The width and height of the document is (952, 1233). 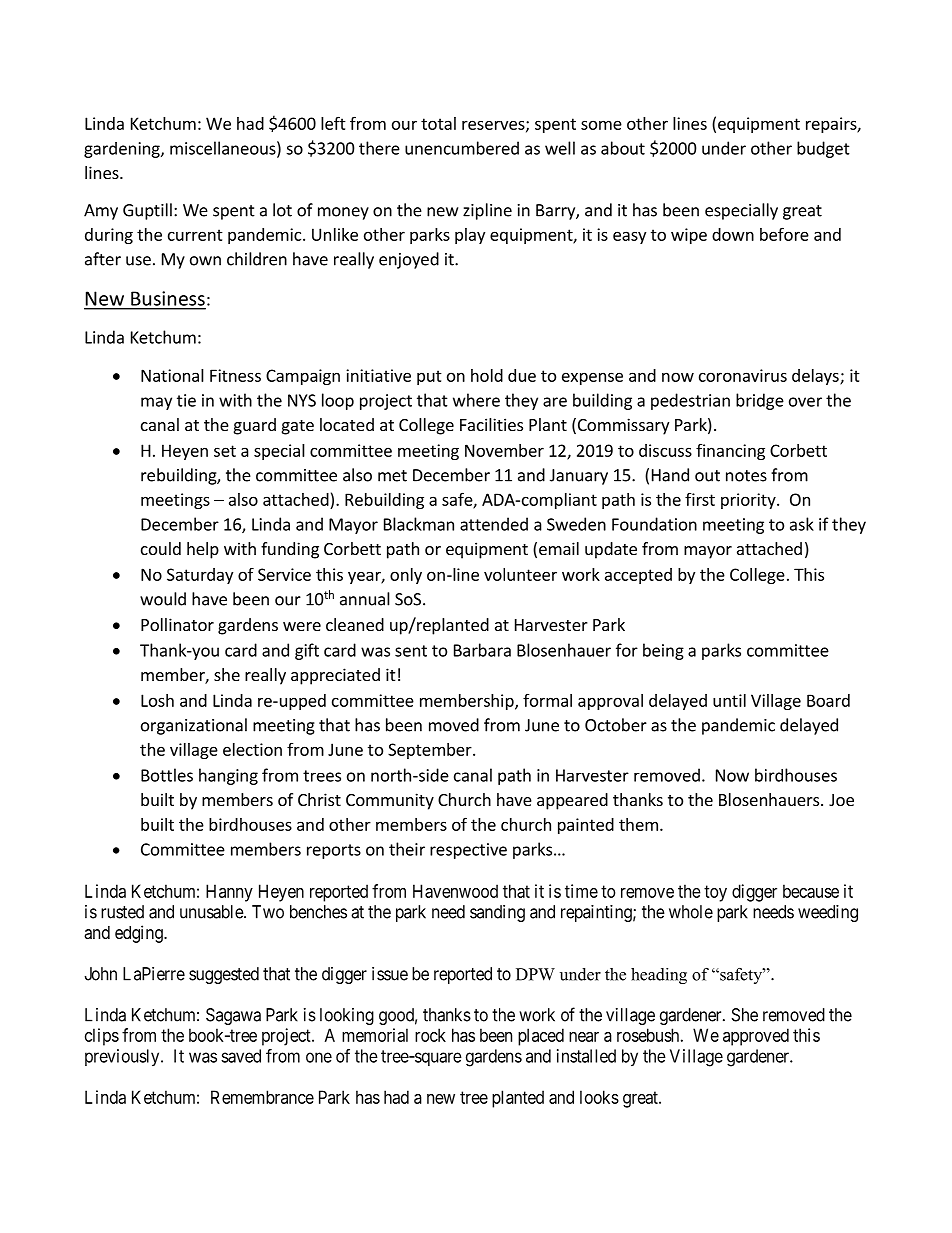 What do you see at coordinates (823, 149) in the document?
I see `budget` at bounding box center [823, 149].
